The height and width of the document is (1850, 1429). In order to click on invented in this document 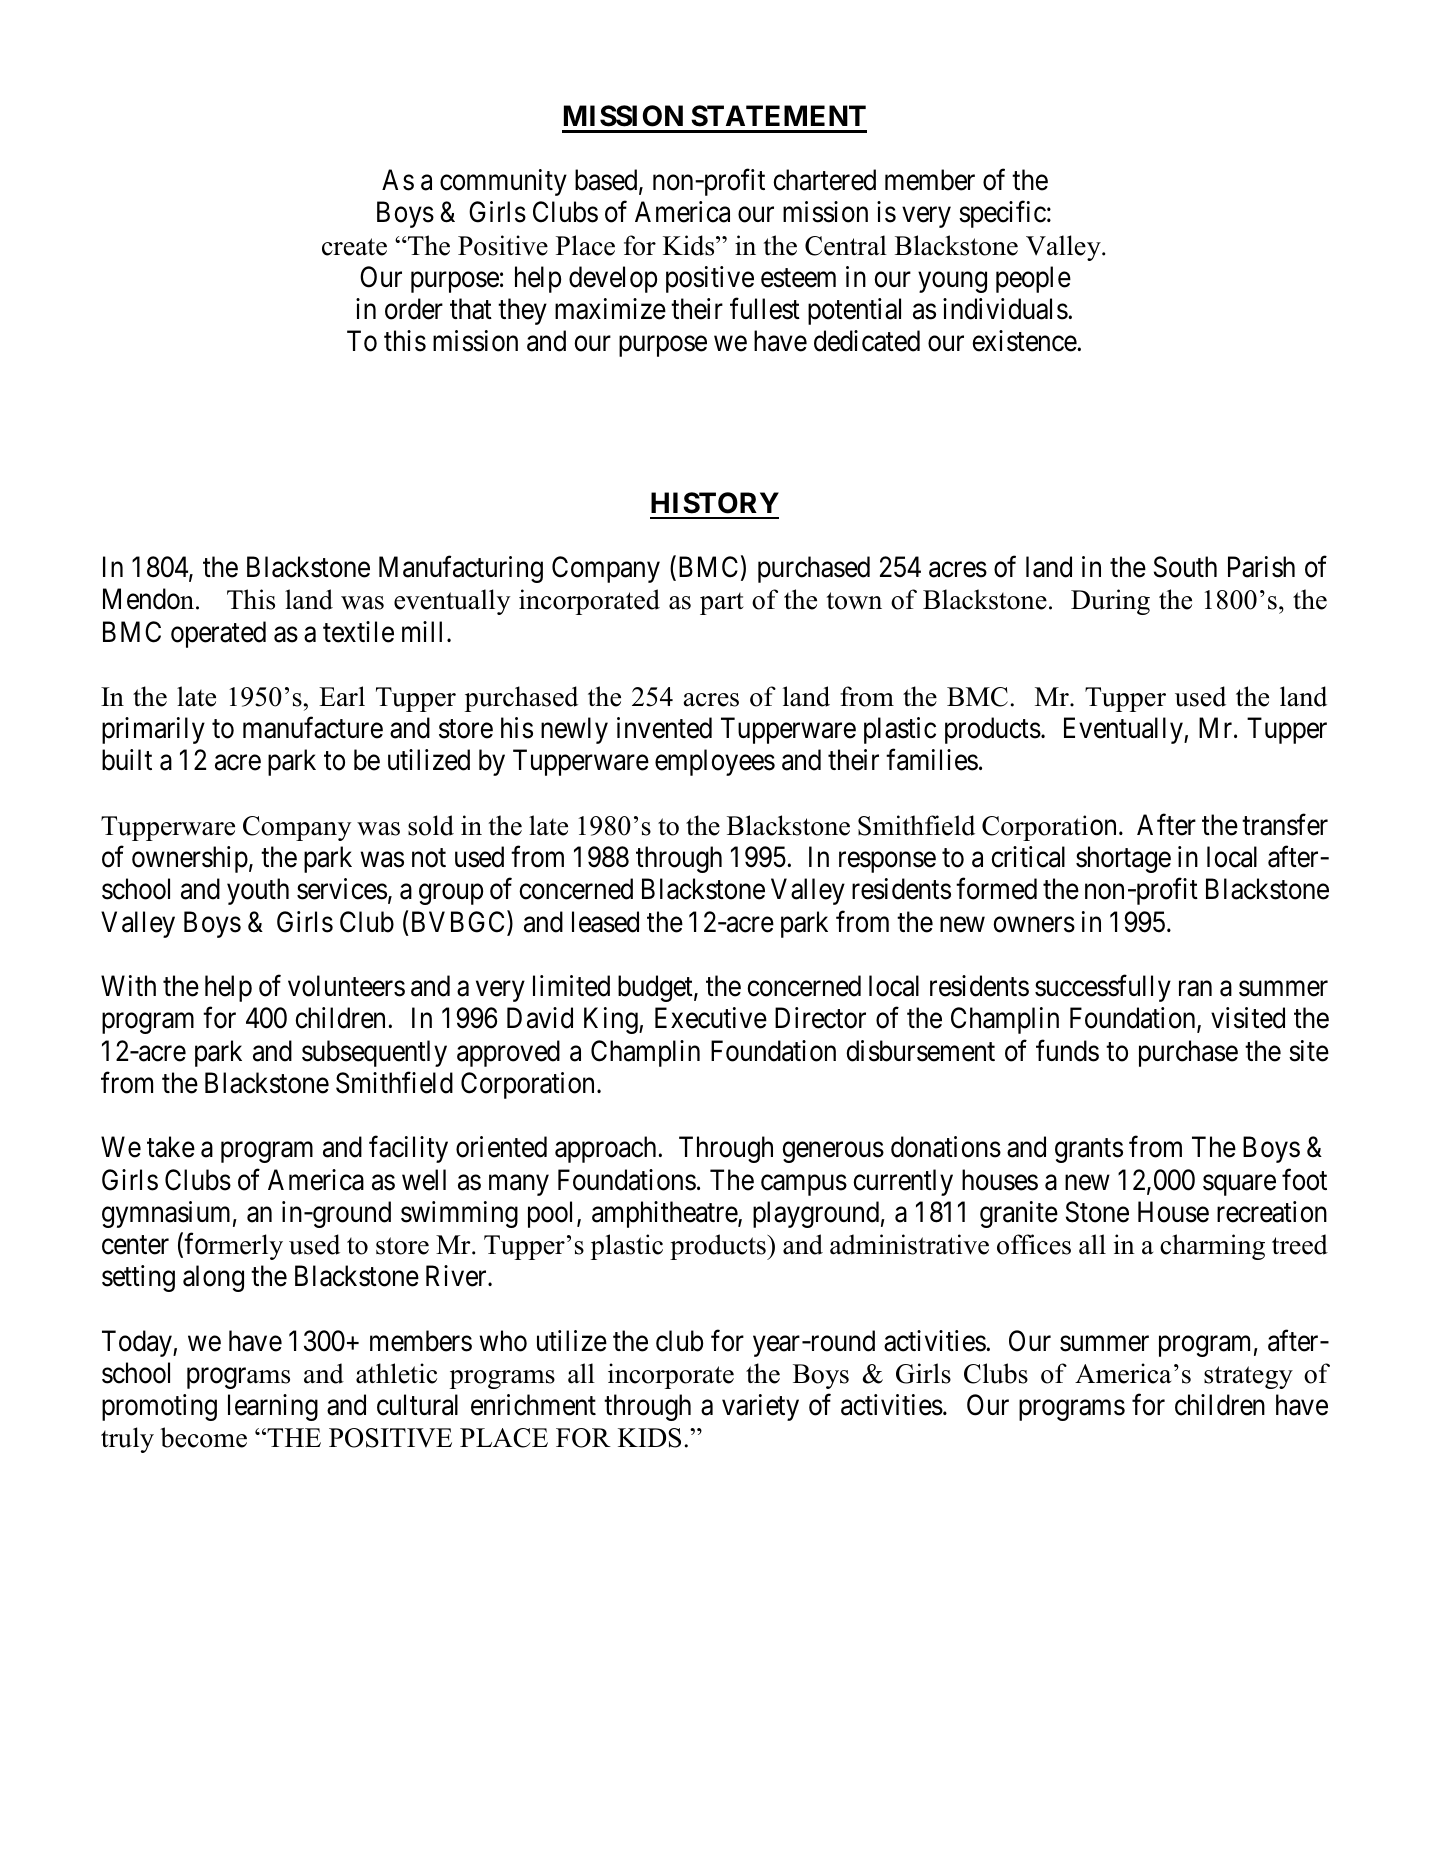, I will do `click(664, 728)`.
